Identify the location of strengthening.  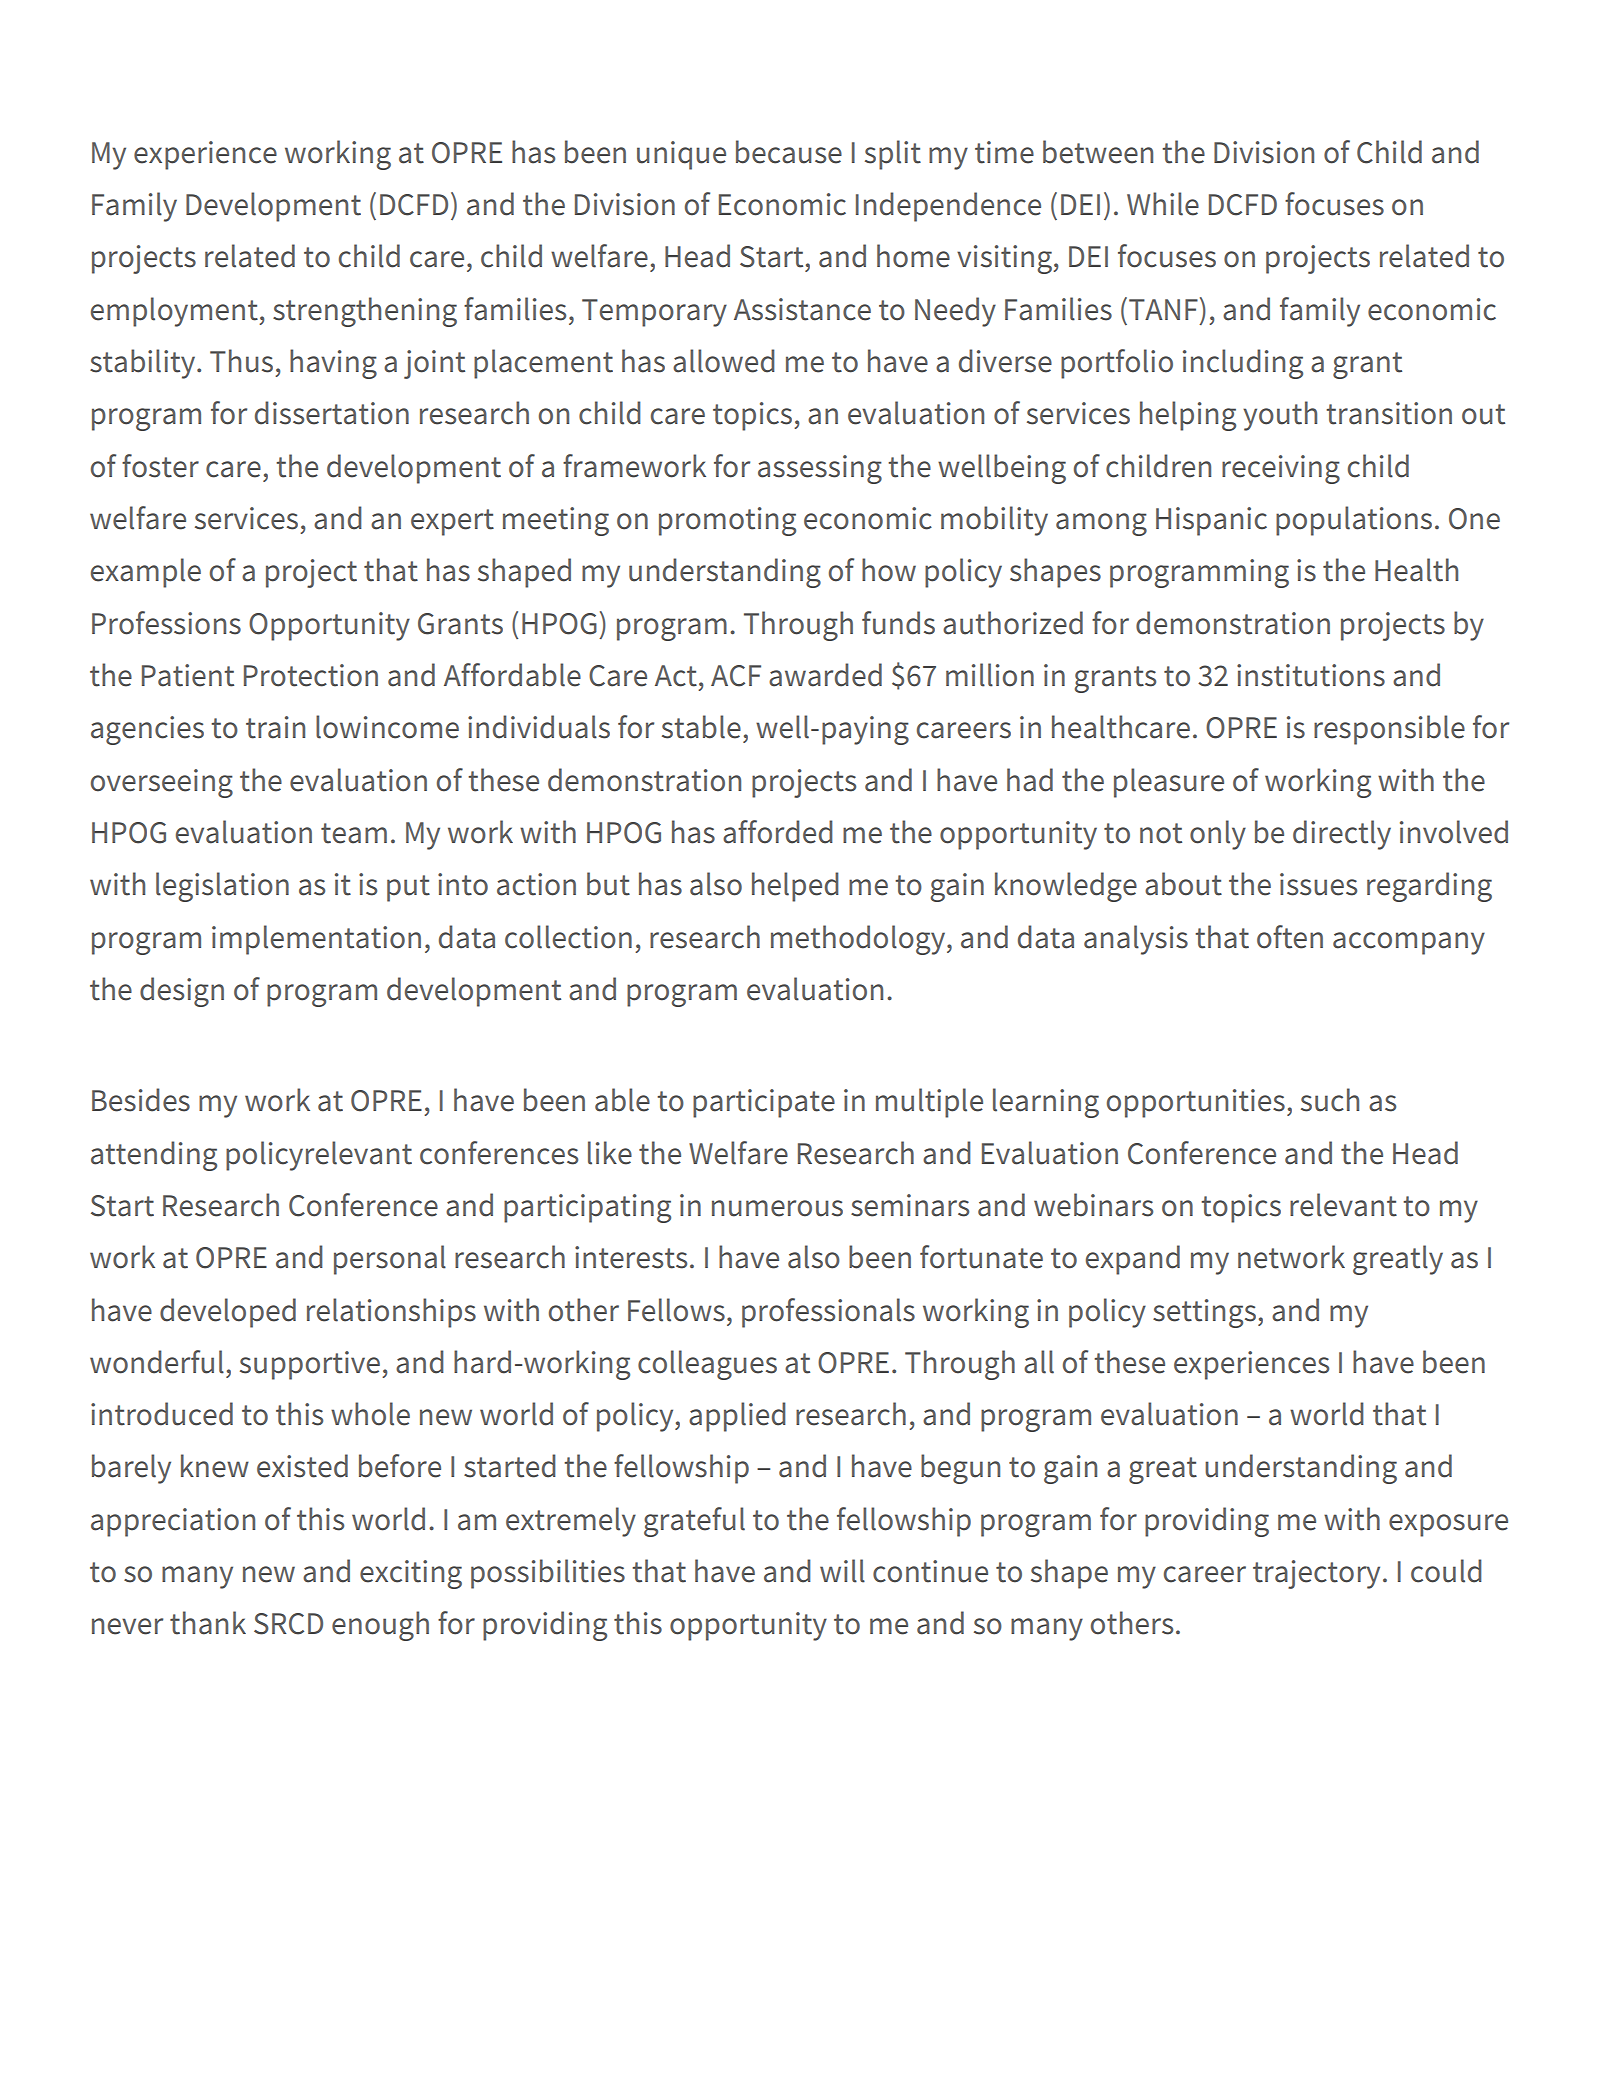
(365, 312).
